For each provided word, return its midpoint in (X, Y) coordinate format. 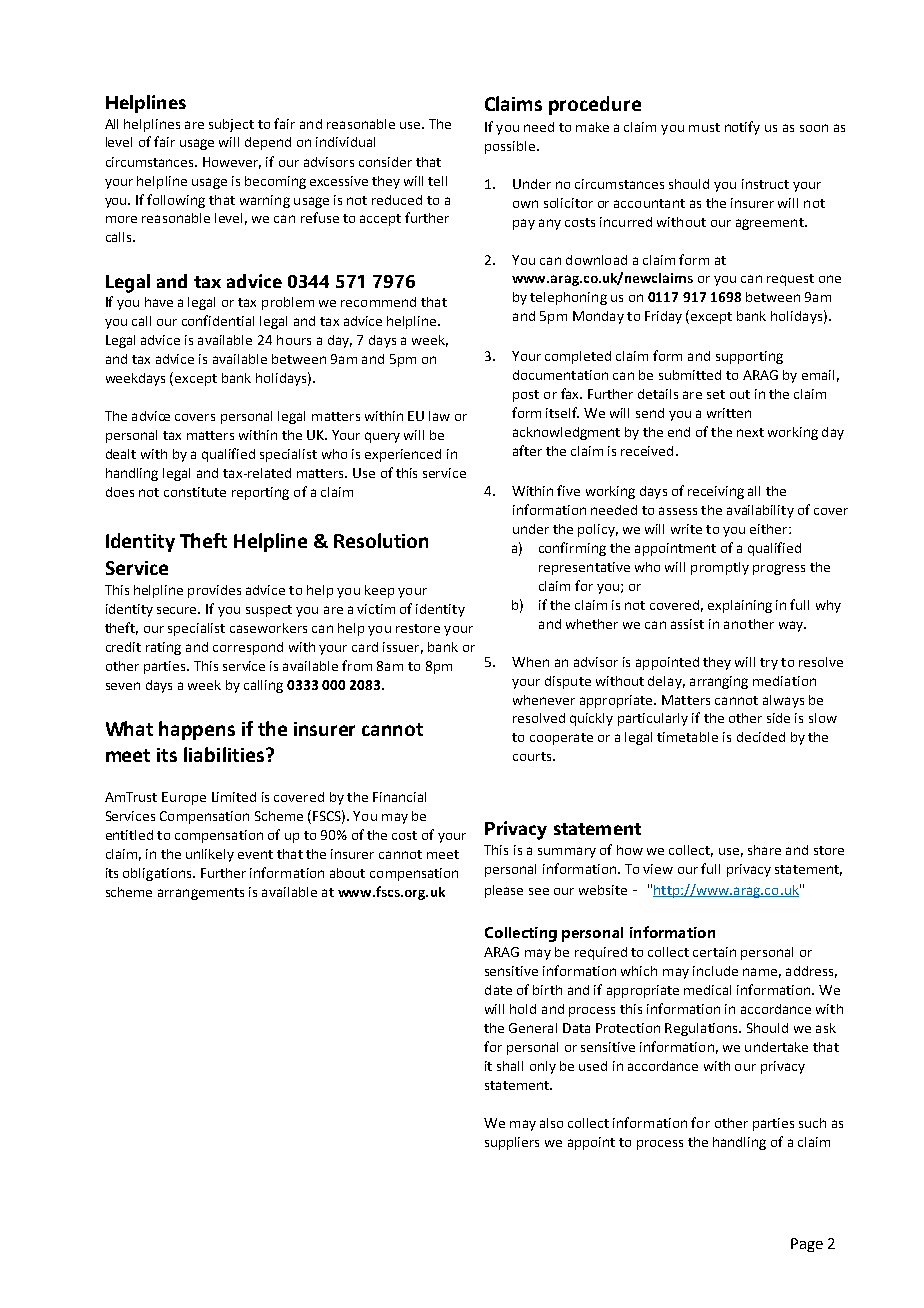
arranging (719, 682)
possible (510, 147)
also (551, 1123)
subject (231, 125)
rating (163, 648)
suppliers (512, 1143)
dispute (568, 682)
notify (742, 128)
